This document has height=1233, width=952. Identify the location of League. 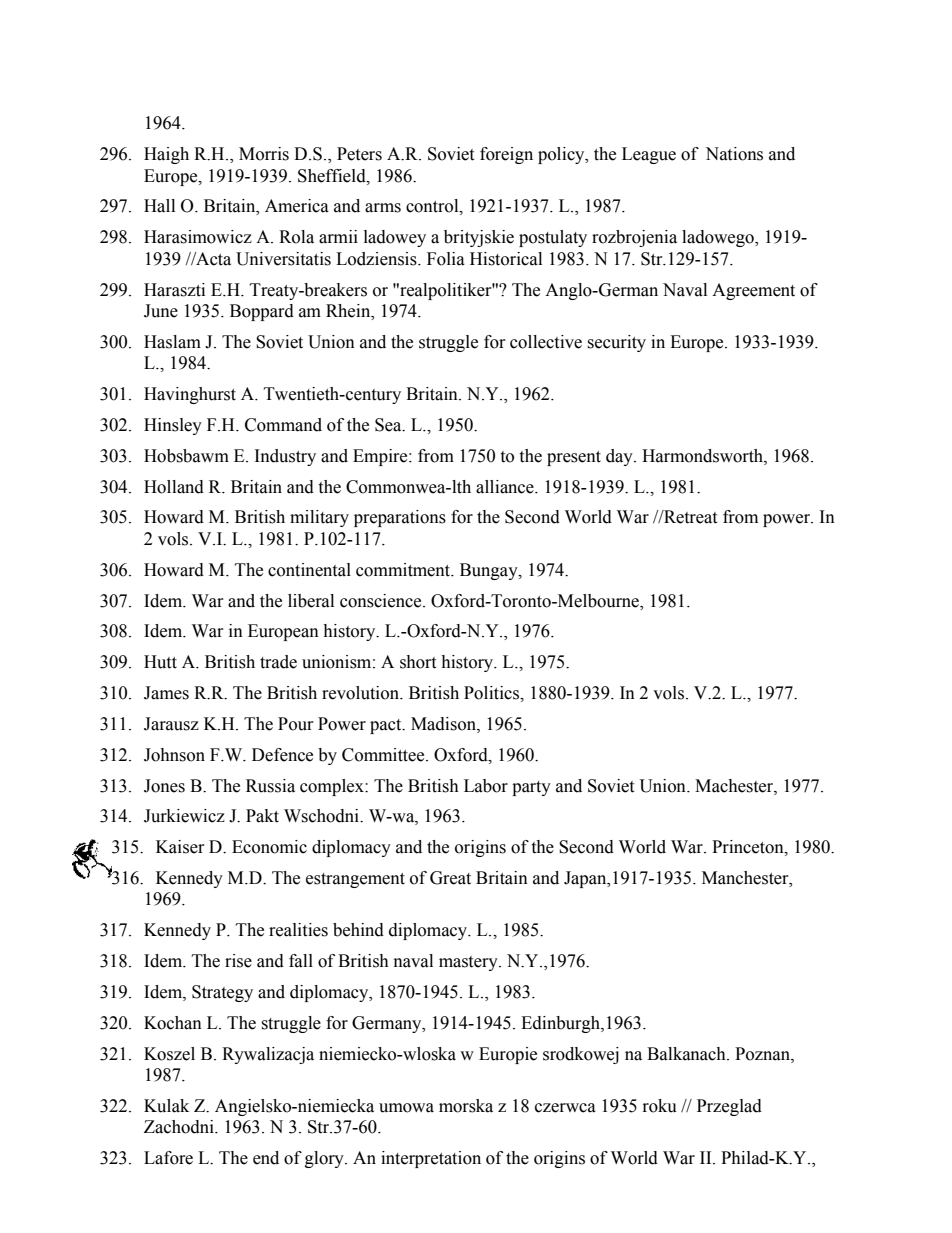
(649, 155).
